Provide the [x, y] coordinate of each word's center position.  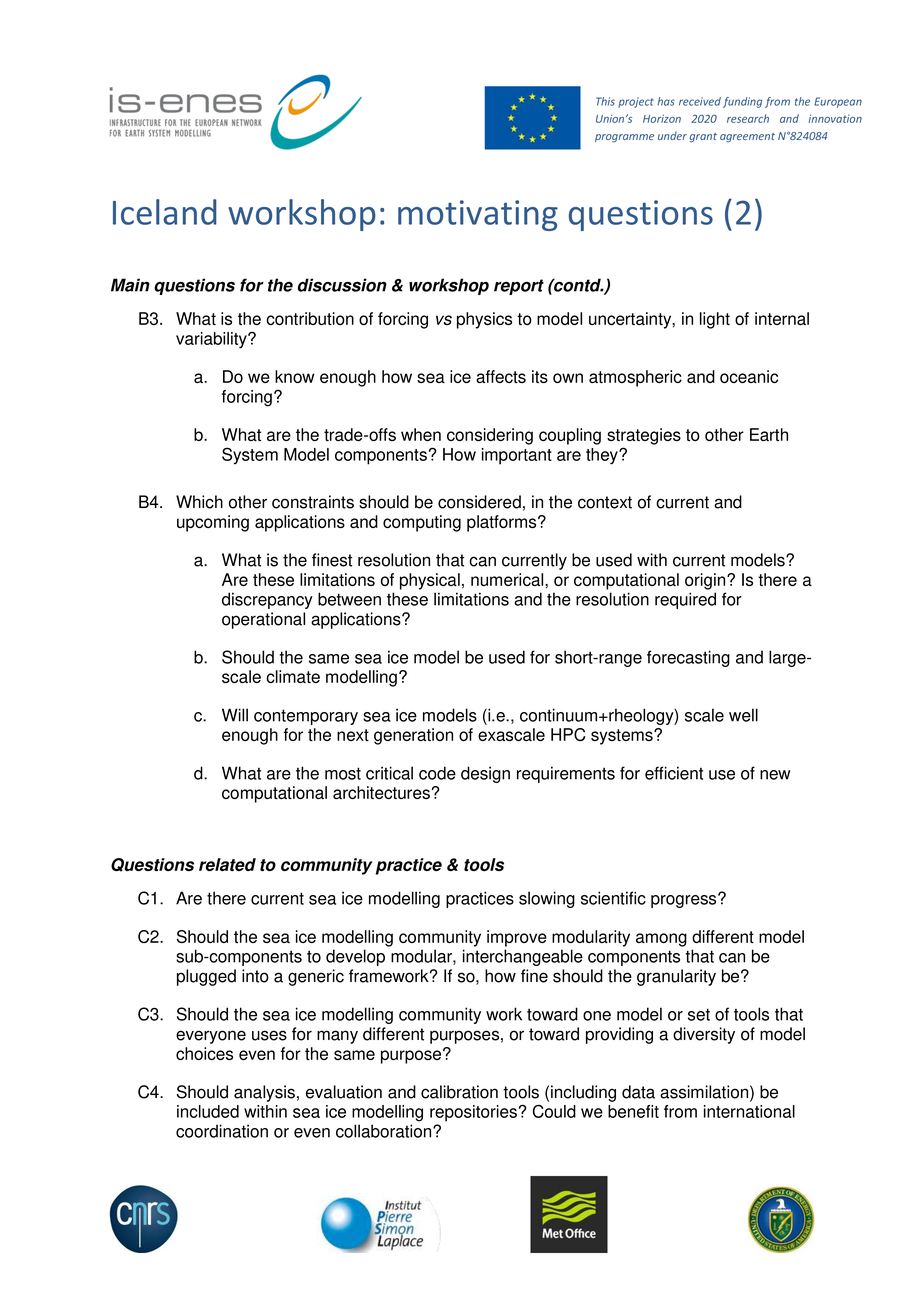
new [775, 775]
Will [235, 715]
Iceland [165, 212]
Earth [769, 434]
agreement [747, 137]
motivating [478, 215]
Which [199, 502]
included [208, 1111]
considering [490, 436]
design [485, 774]
